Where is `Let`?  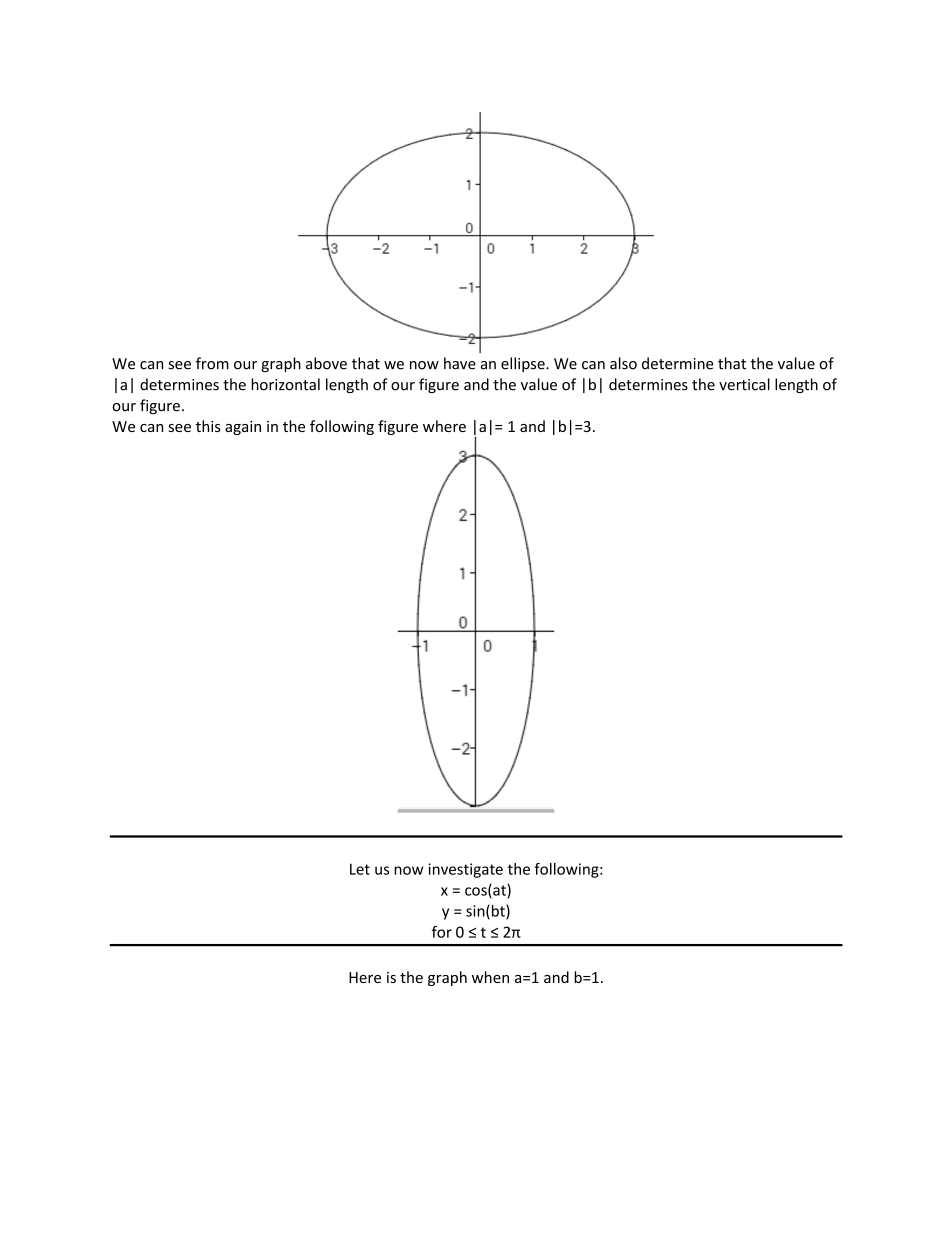 Let is located at coordinates (360, 869).
